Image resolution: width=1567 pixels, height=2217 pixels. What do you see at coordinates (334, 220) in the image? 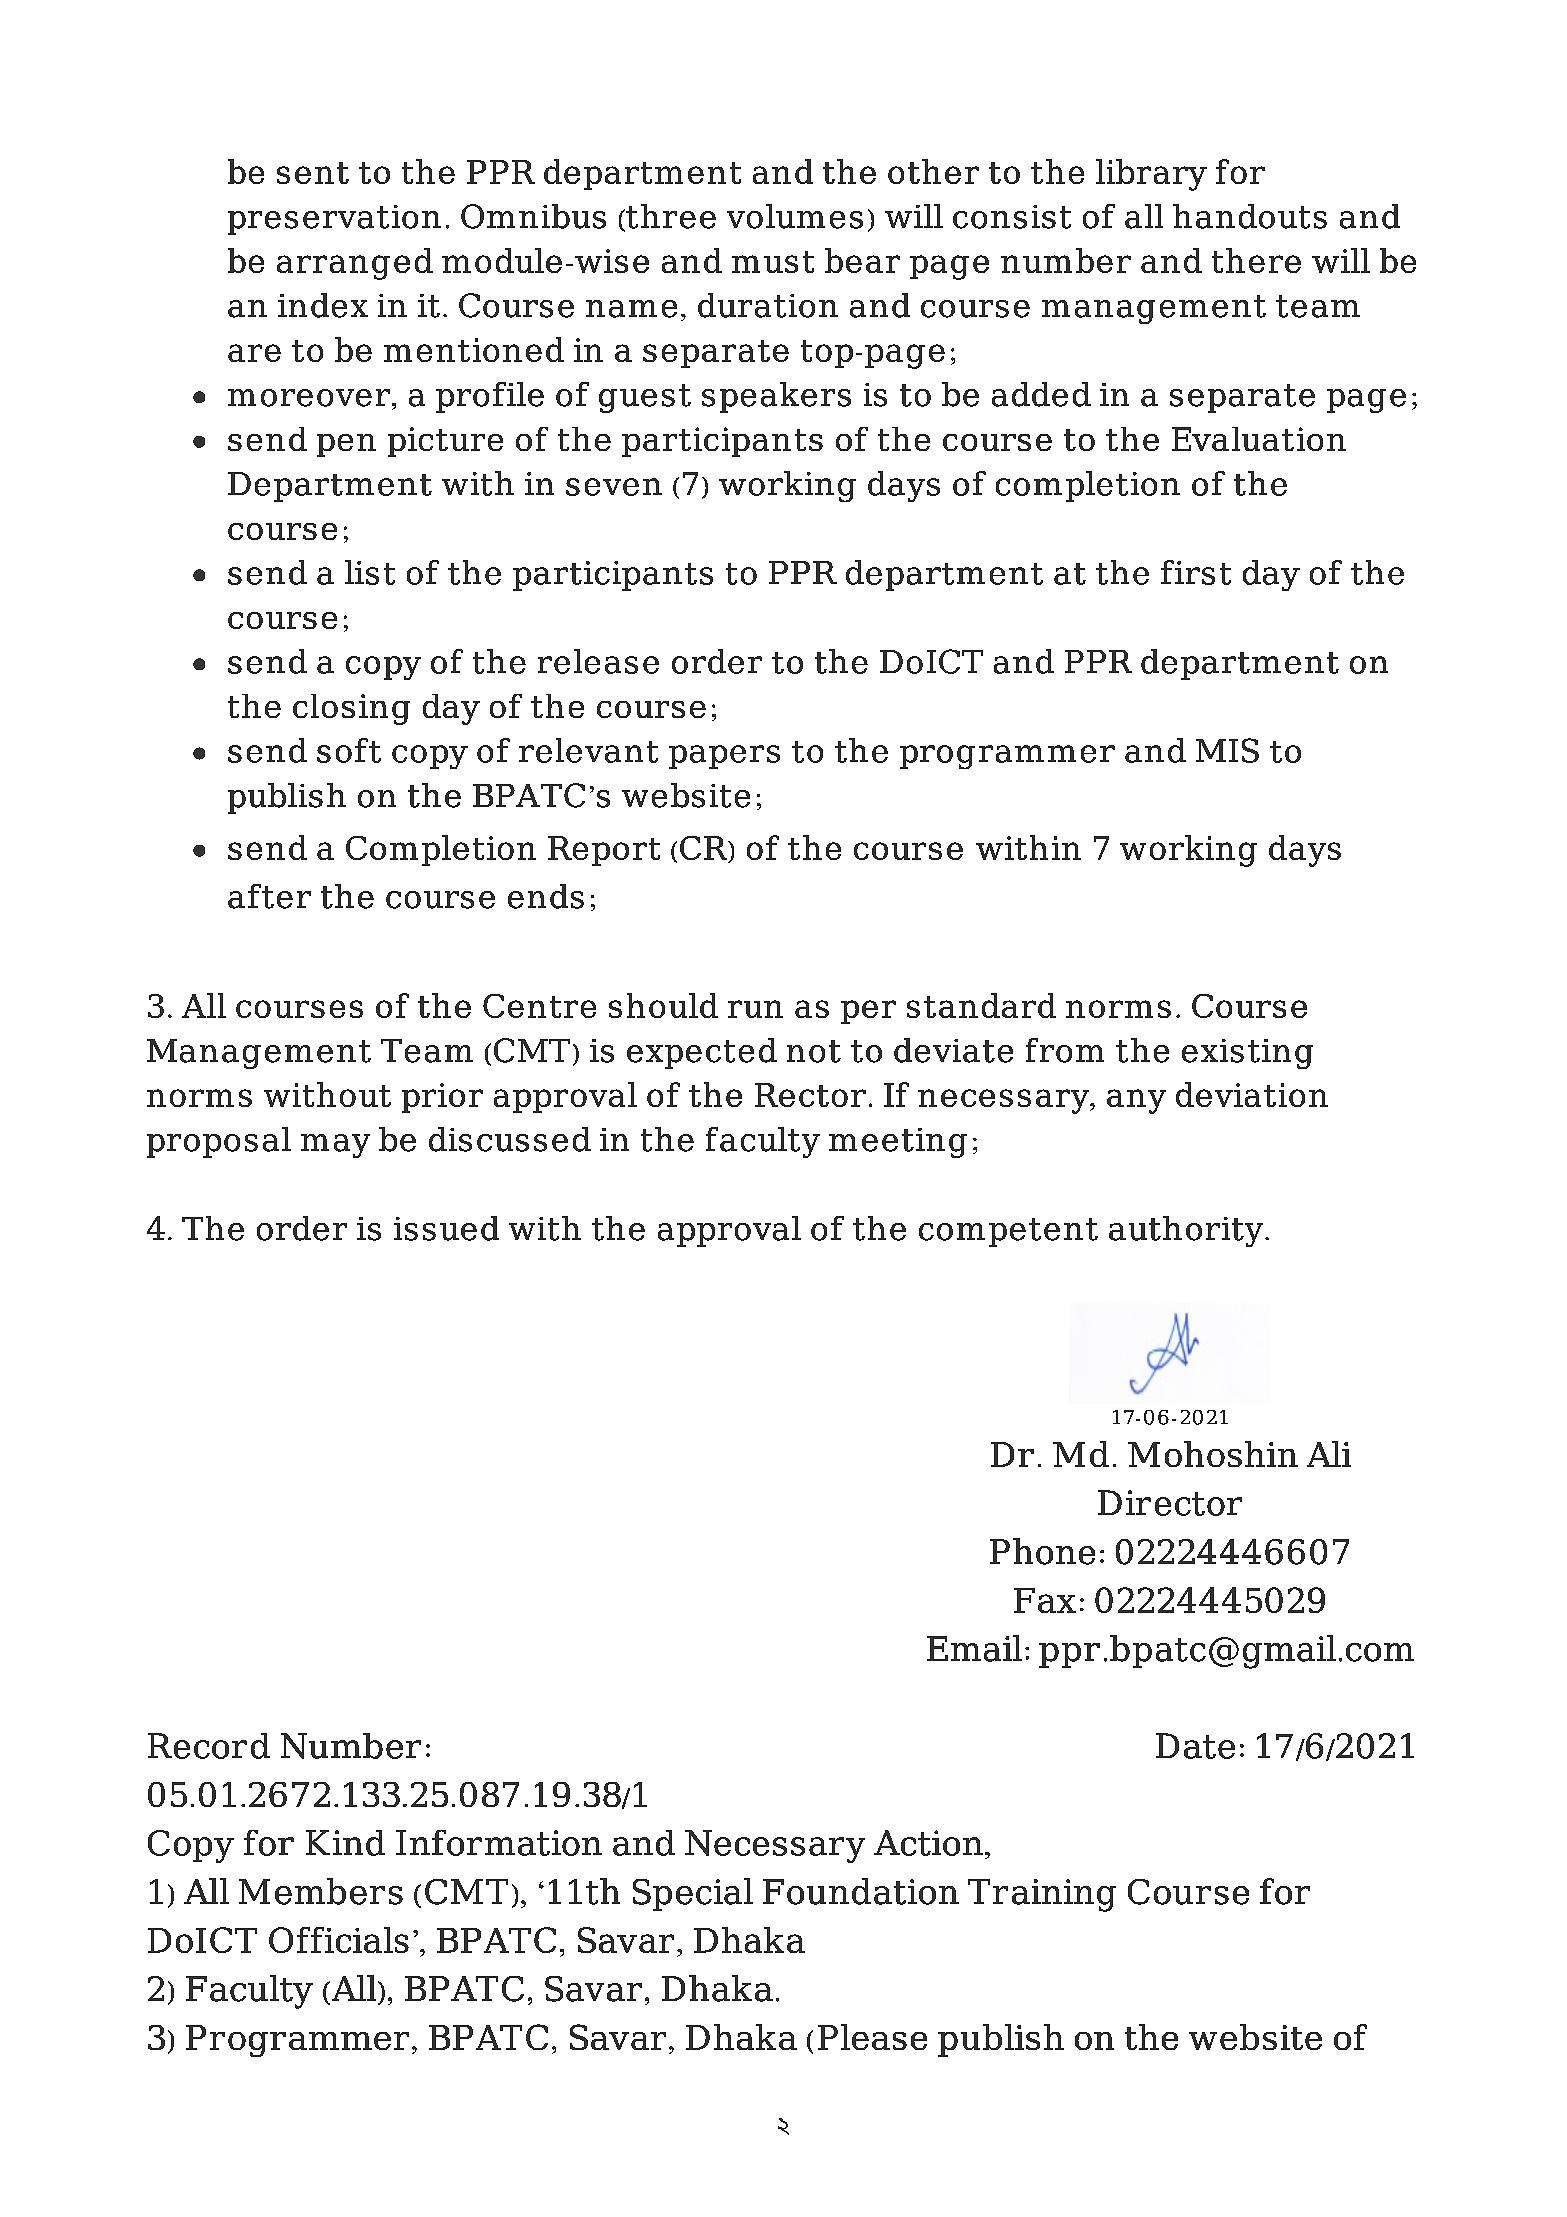
I see `preservation` at bounding box center [334, 220].
